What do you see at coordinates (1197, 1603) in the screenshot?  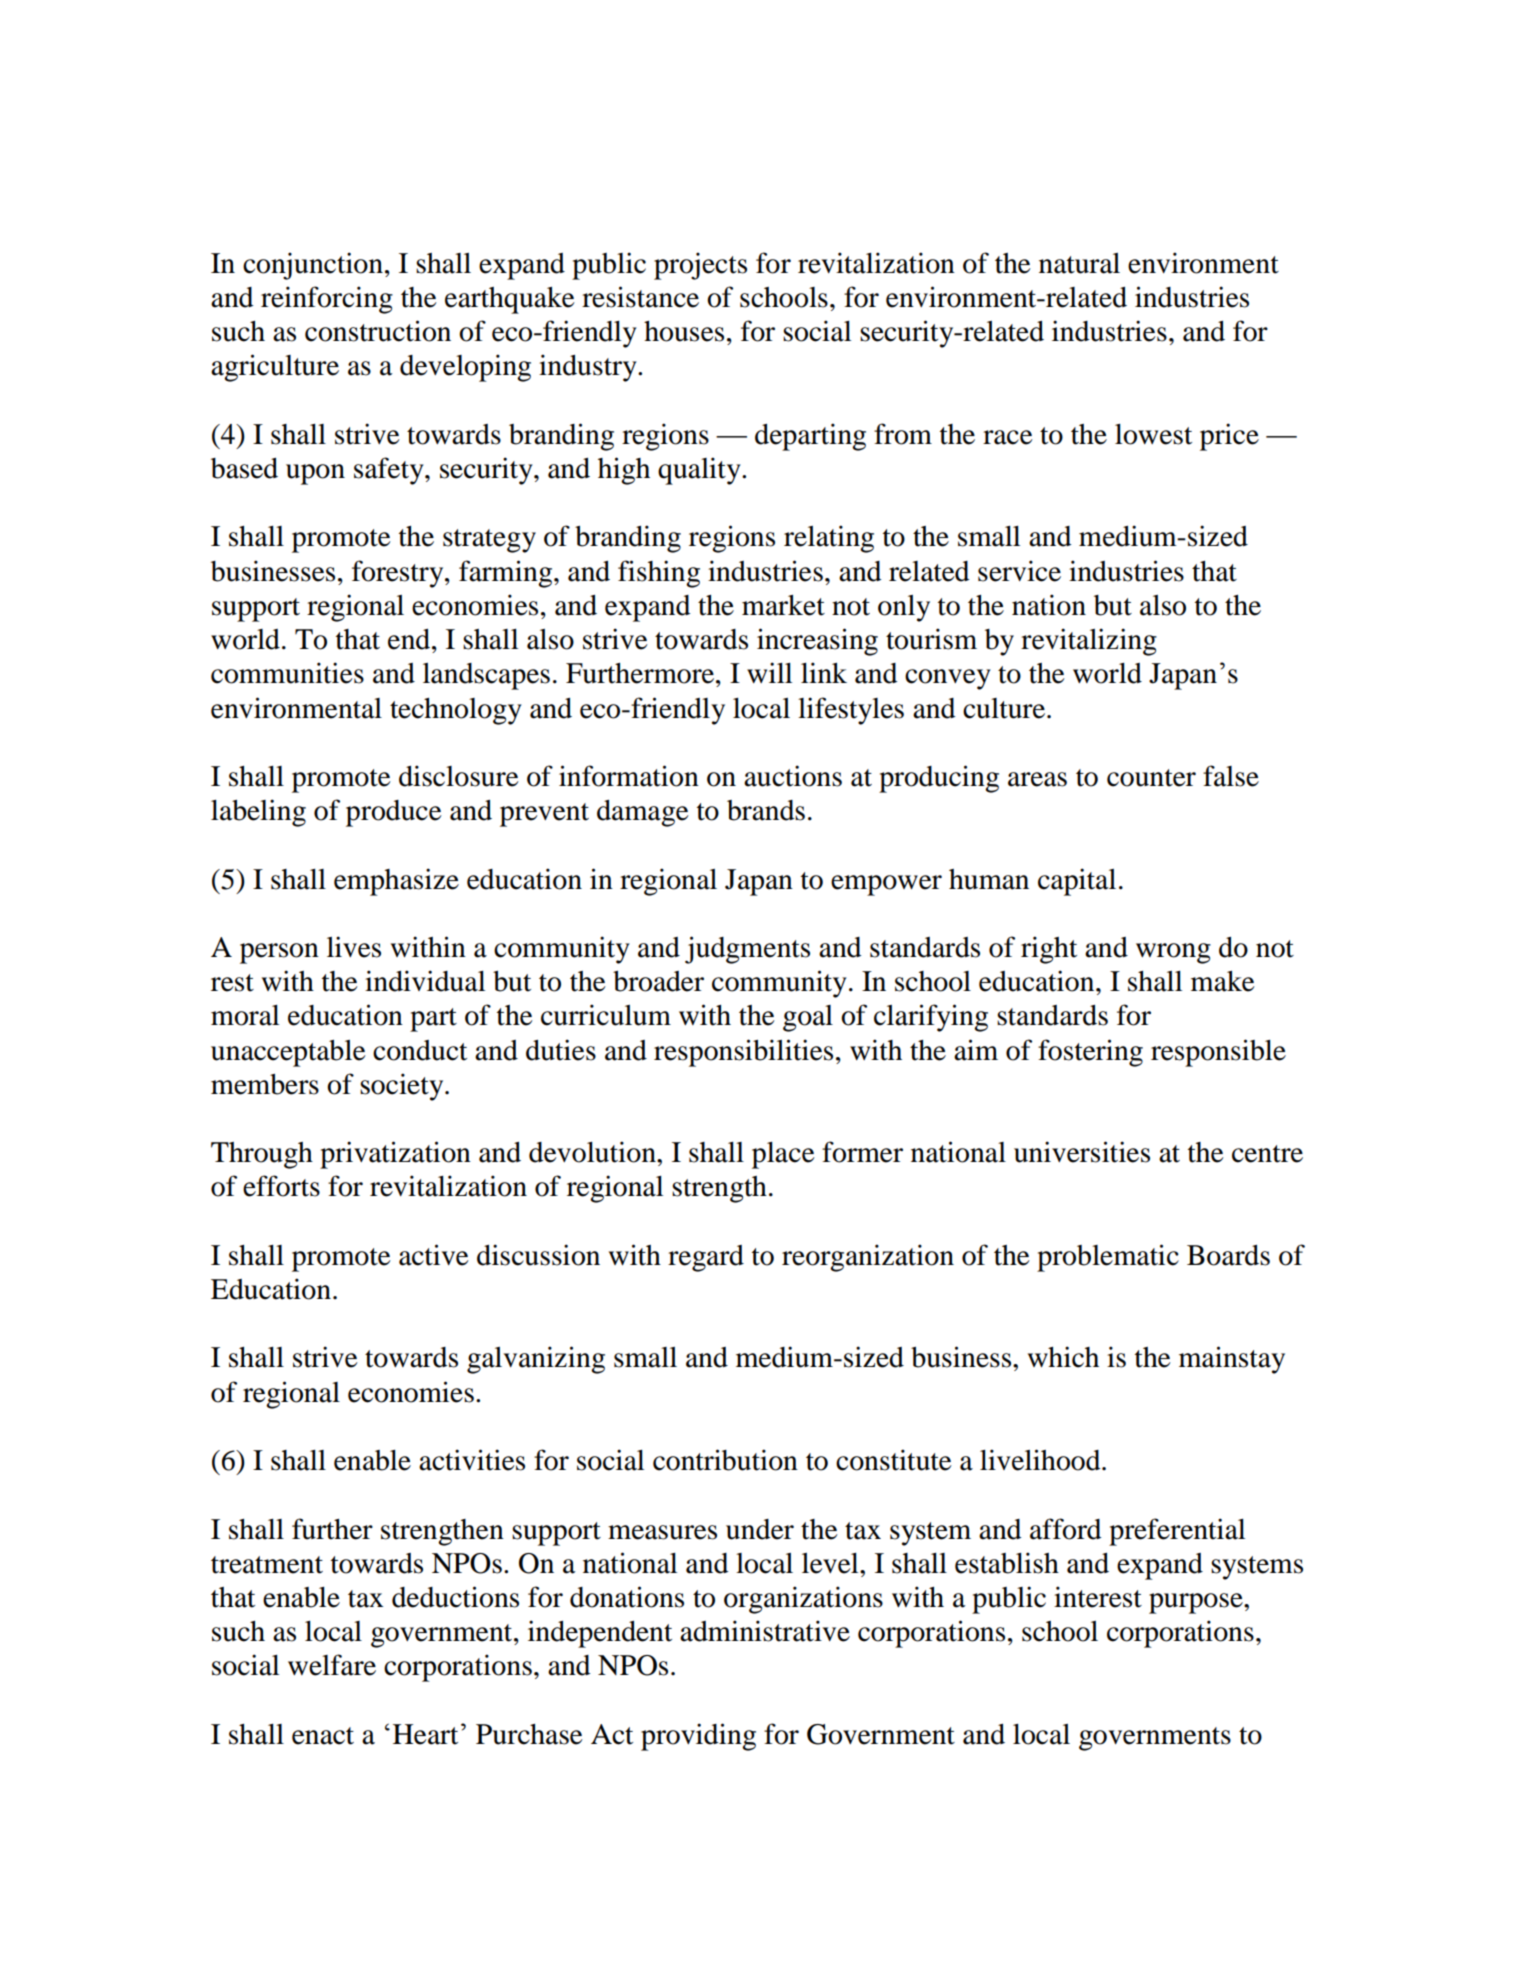 I see `purpose` at bounding box center [1197, 1603].
